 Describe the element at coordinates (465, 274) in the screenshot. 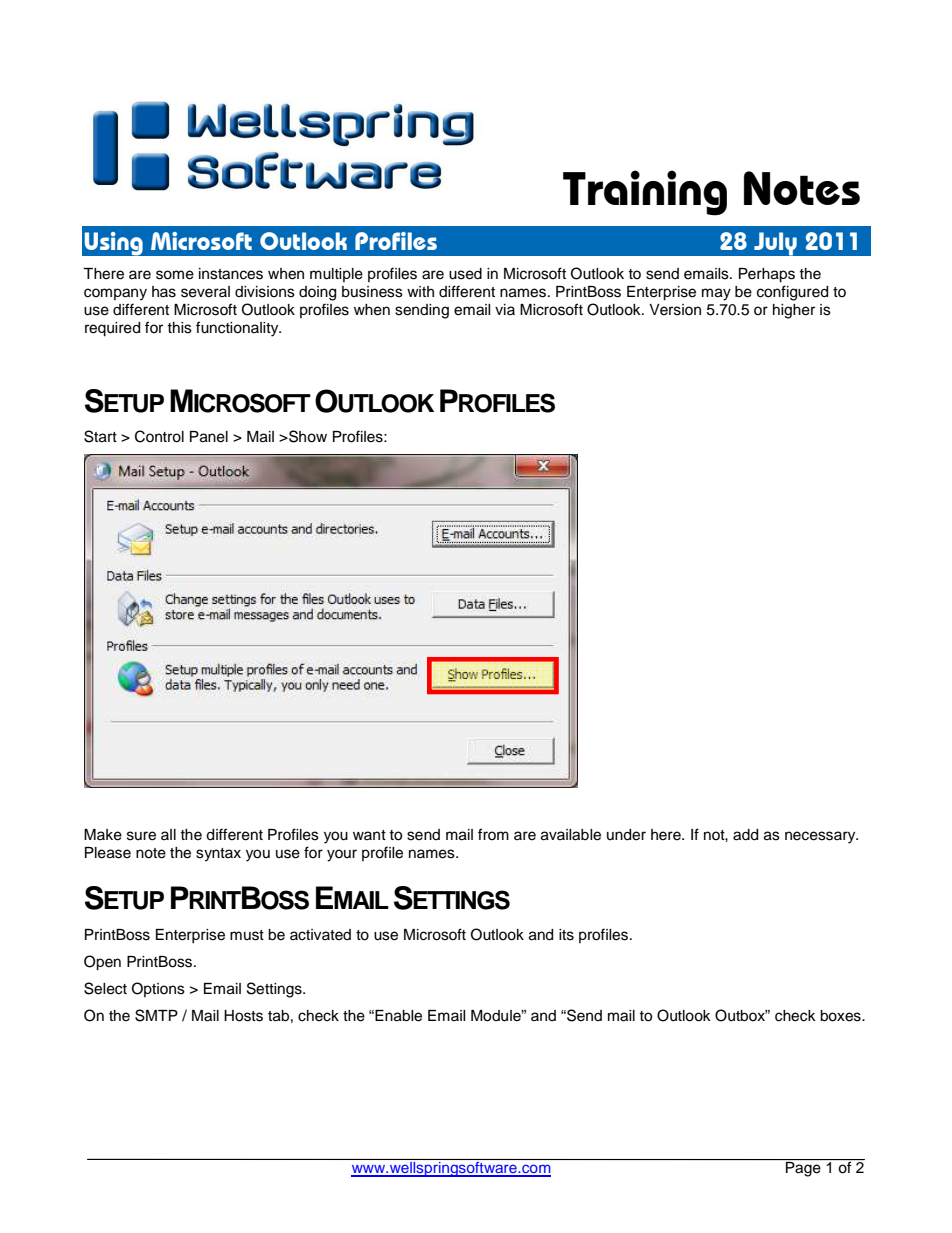

I see `used` at that location.
